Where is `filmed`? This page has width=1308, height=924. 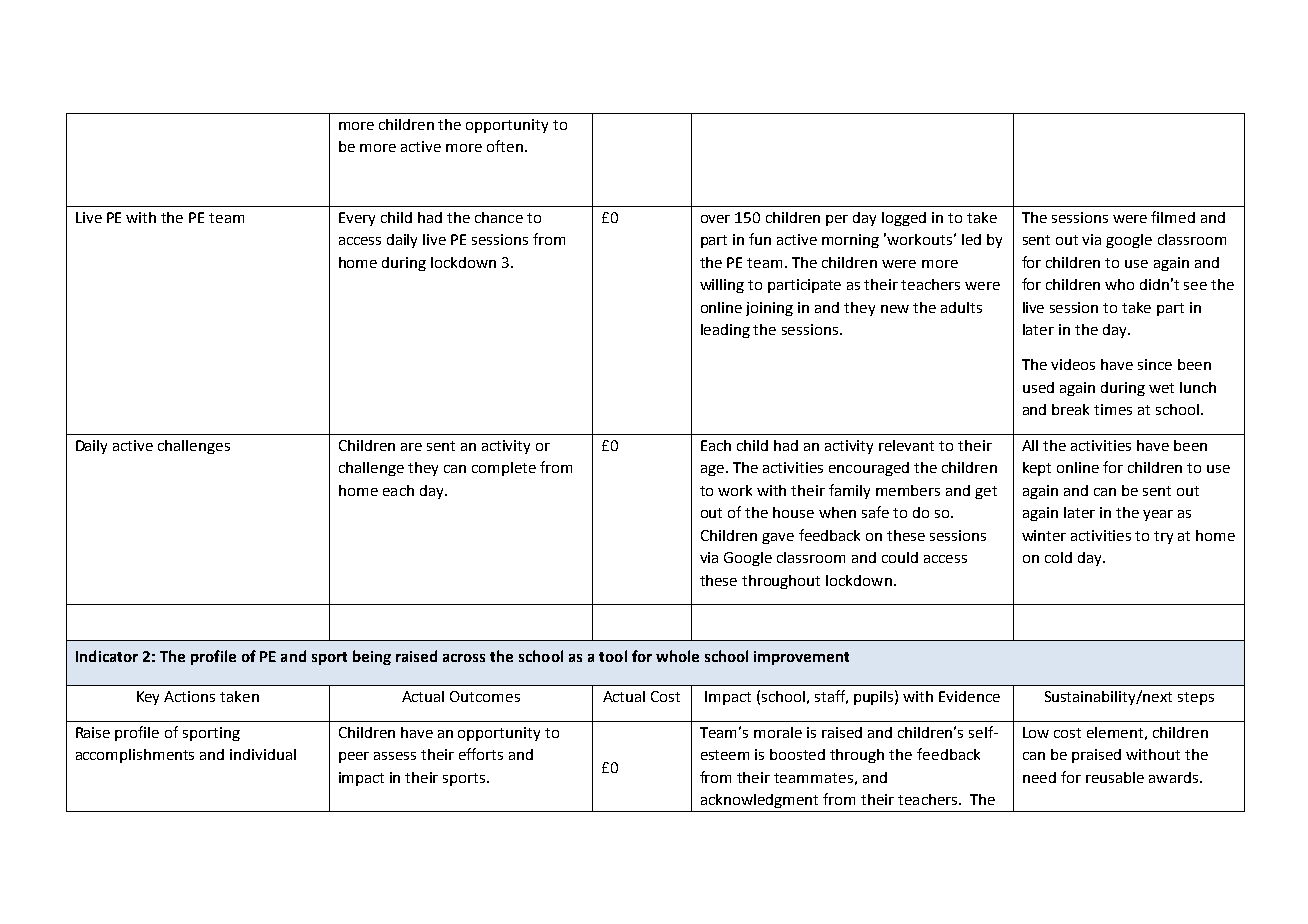 filmed is located at coordinates (1173, 217).
